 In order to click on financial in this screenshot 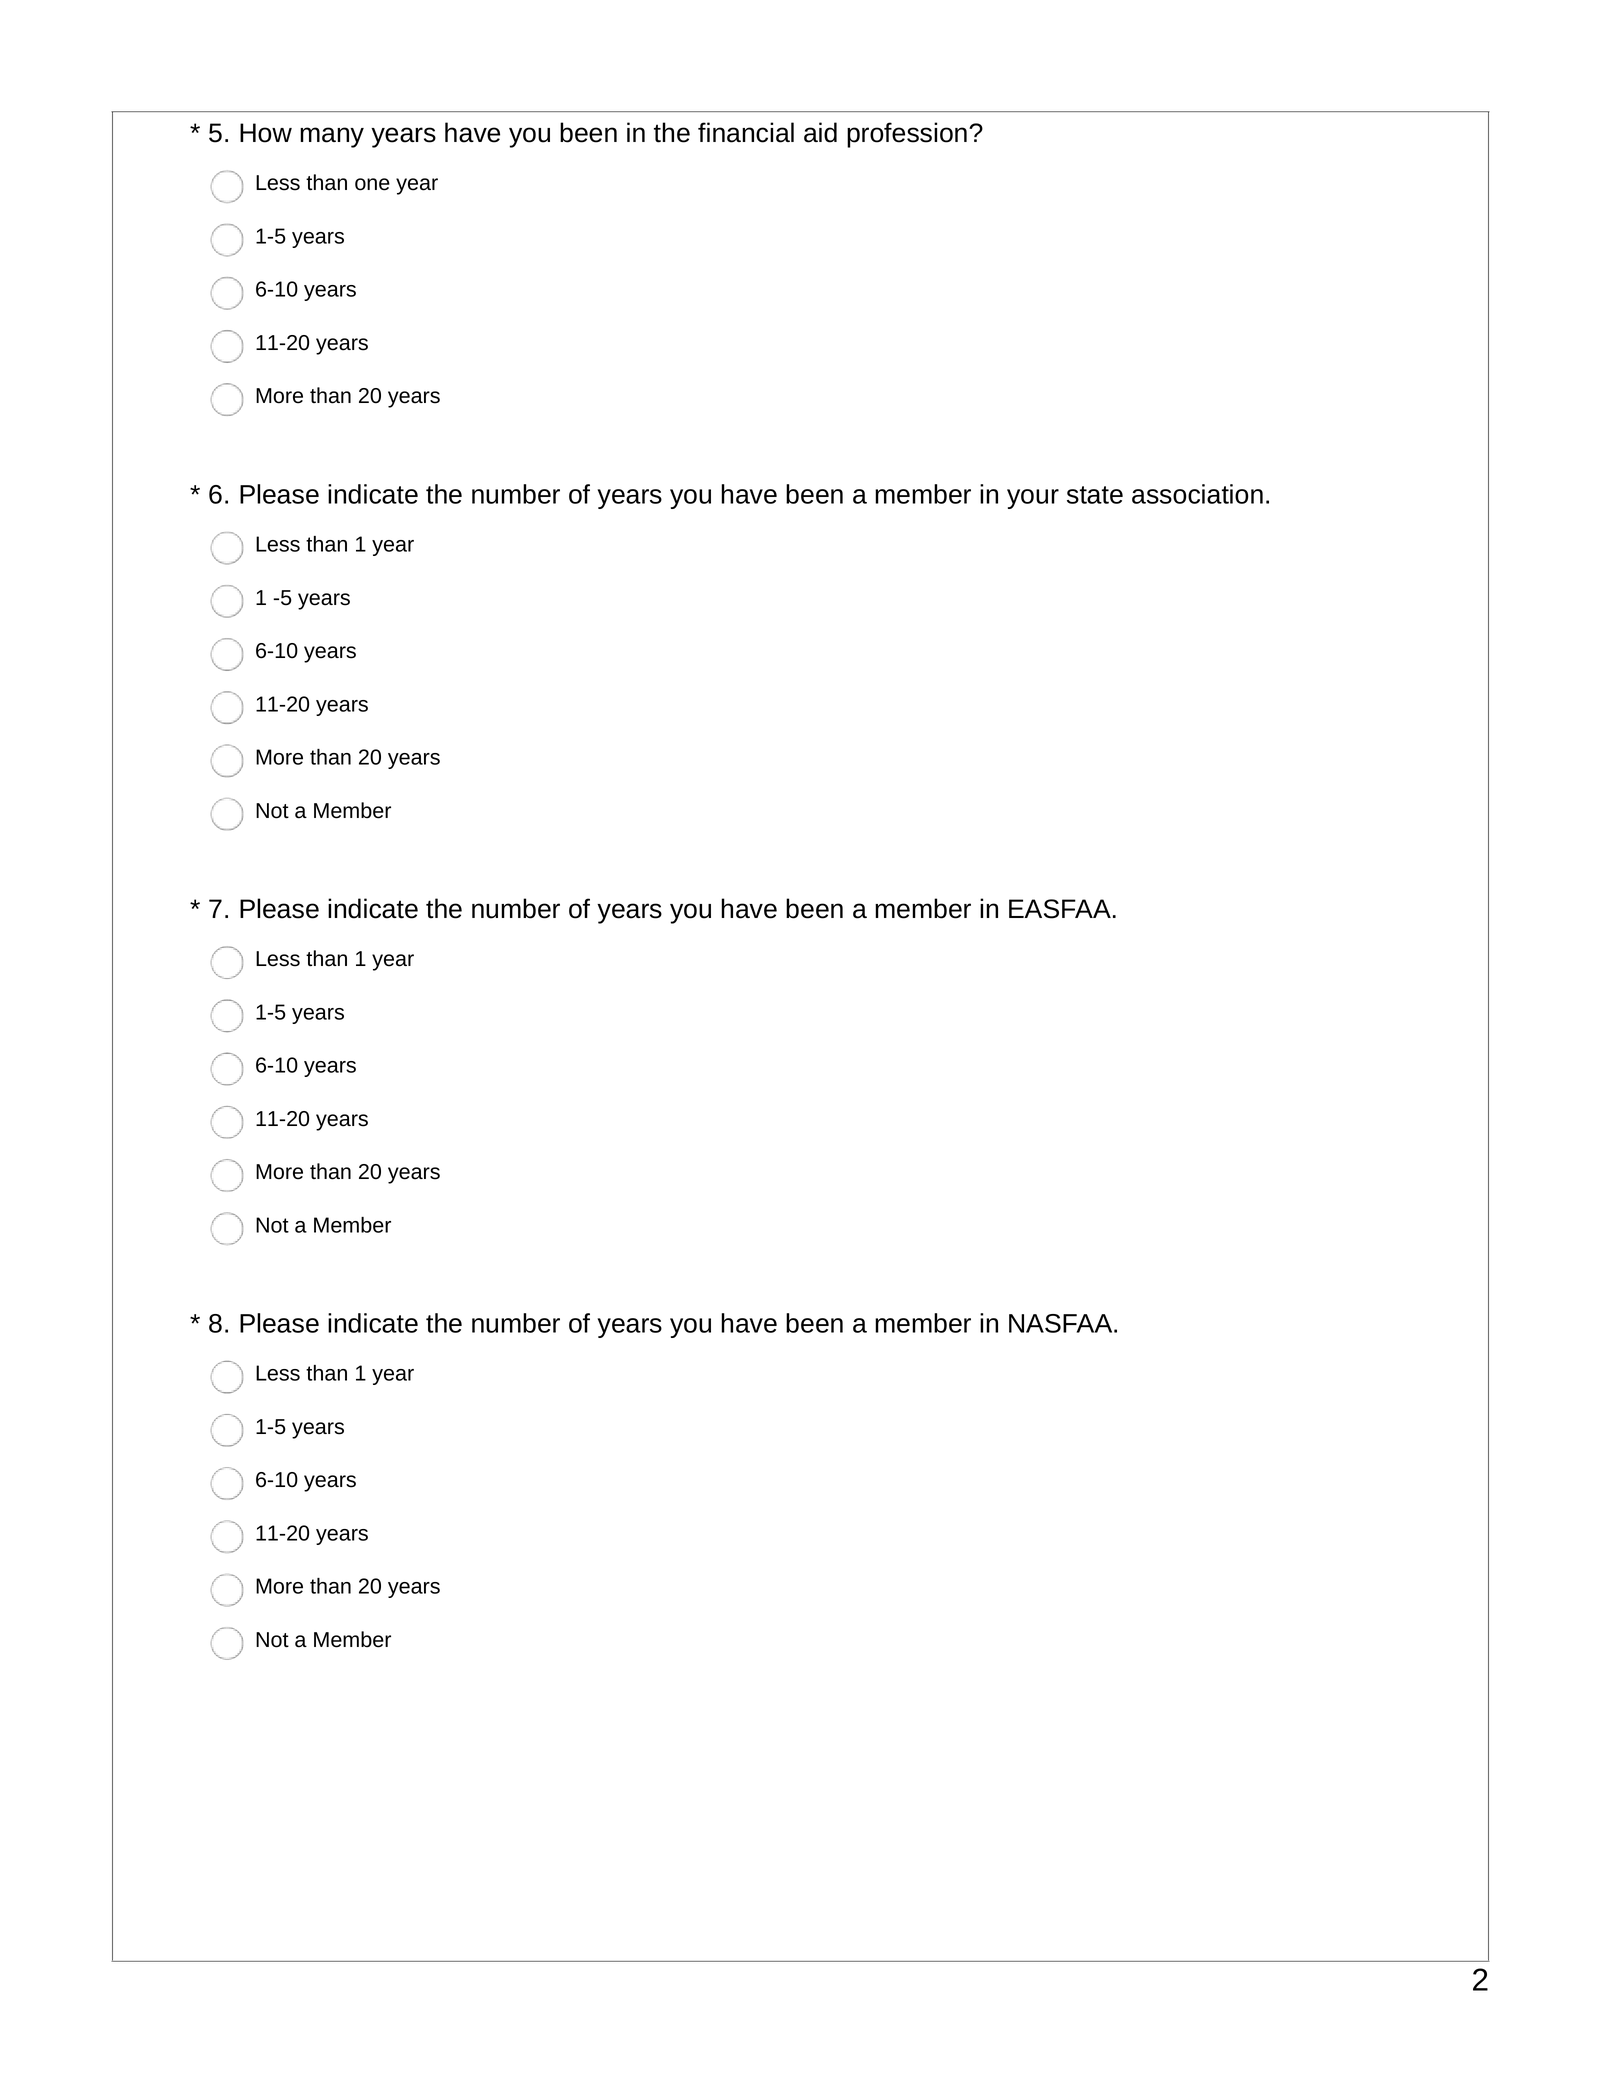, I will do `click(746, 132)`.
